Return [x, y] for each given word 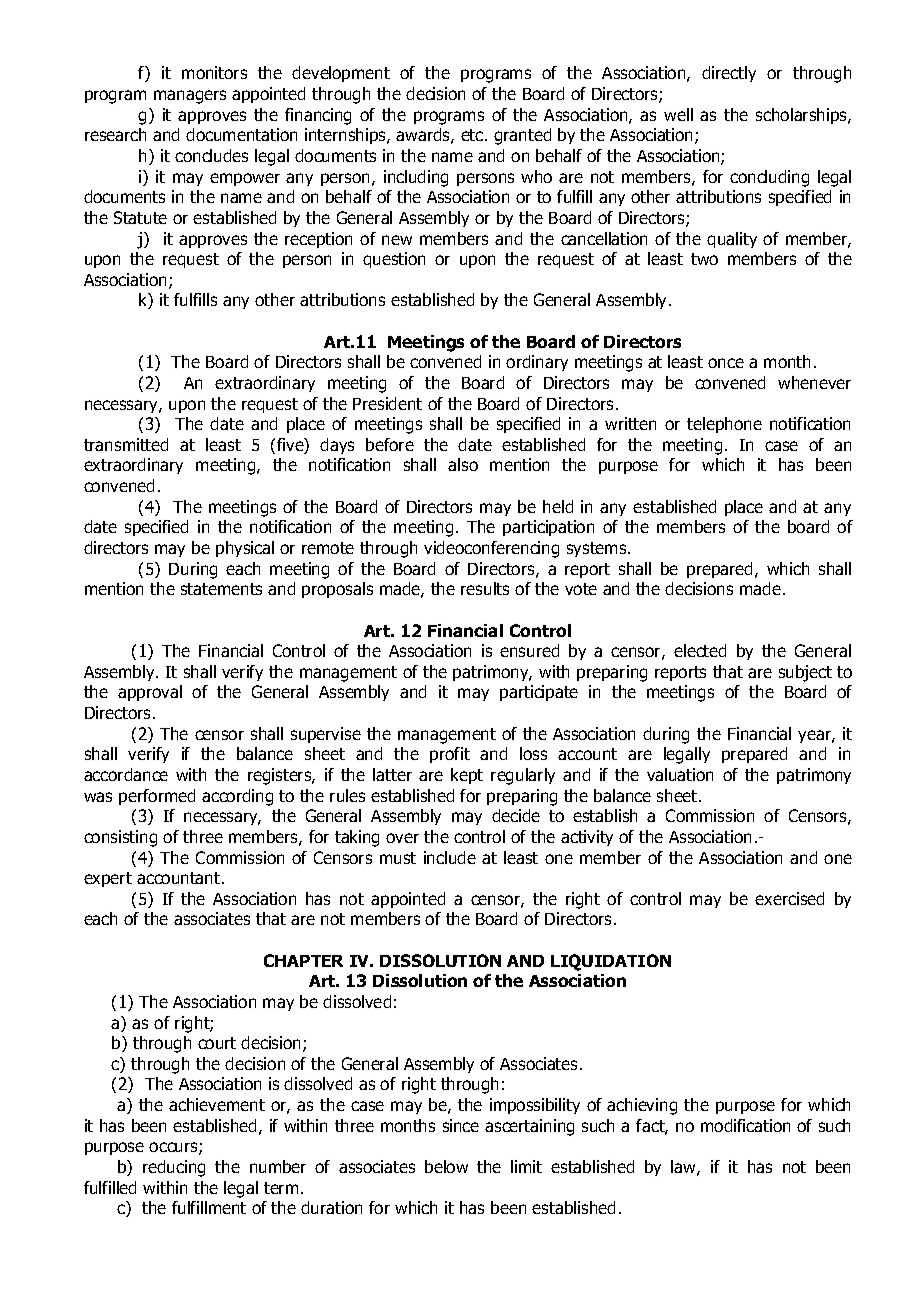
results [485, 588]
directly [729, 74]
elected [700, 650]
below [446, 1166]
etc [473, 135]
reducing [174, 1168]
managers [190, 97]
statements [221, 589]
